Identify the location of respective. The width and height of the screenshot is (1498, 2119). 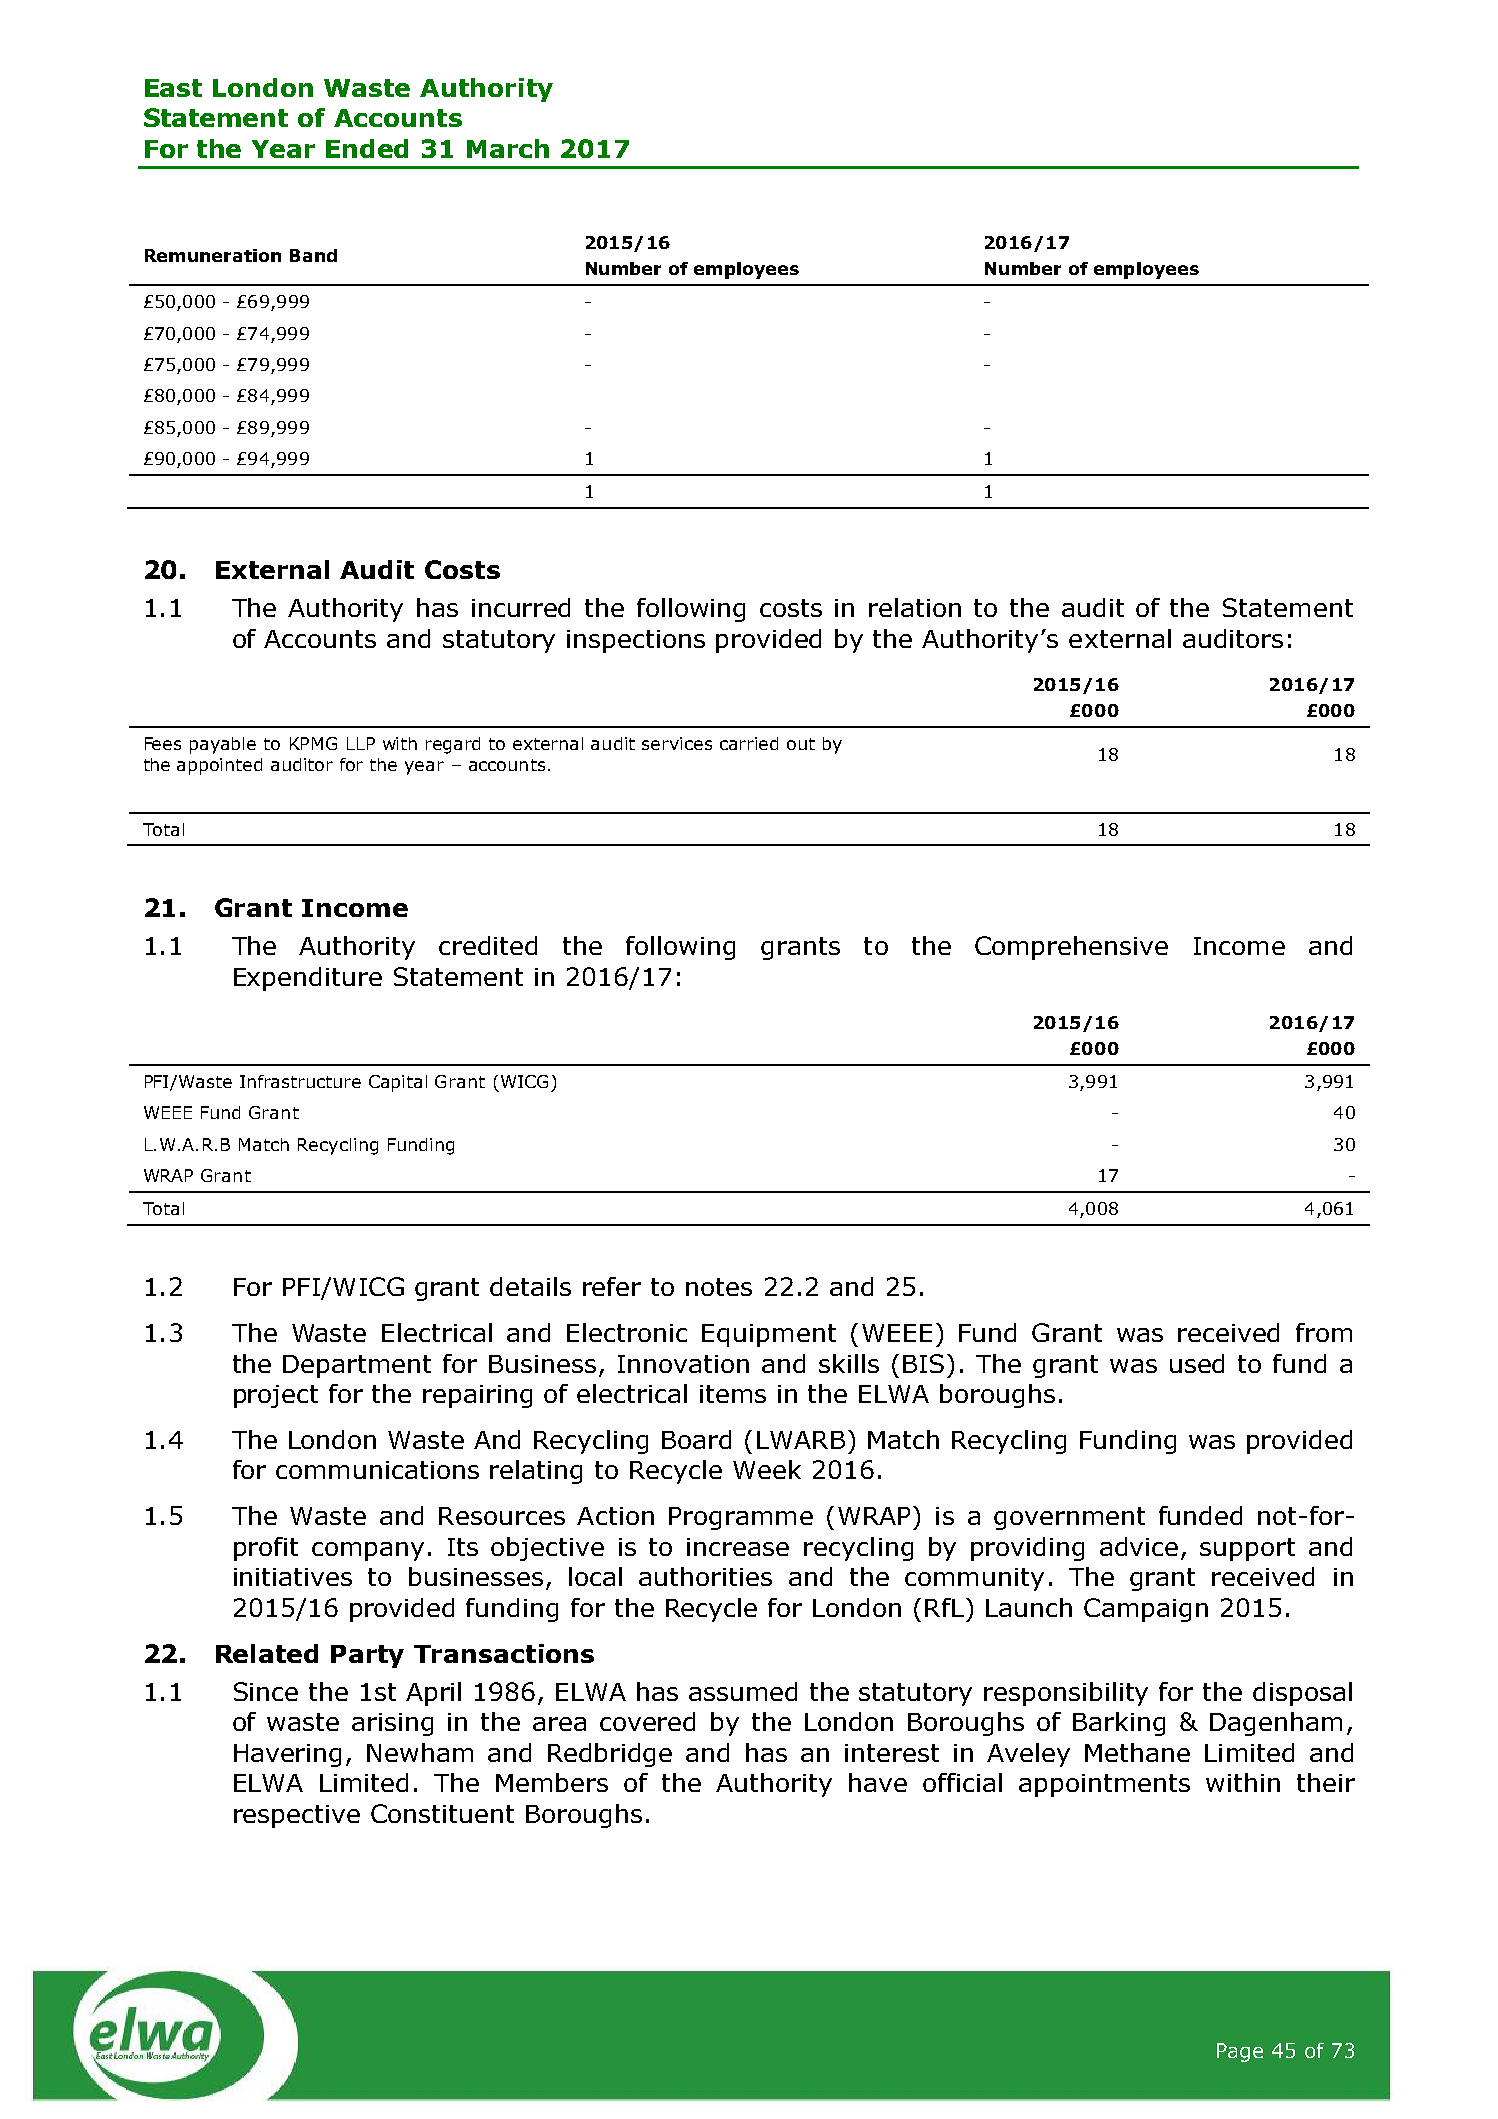
(297, 1816).
